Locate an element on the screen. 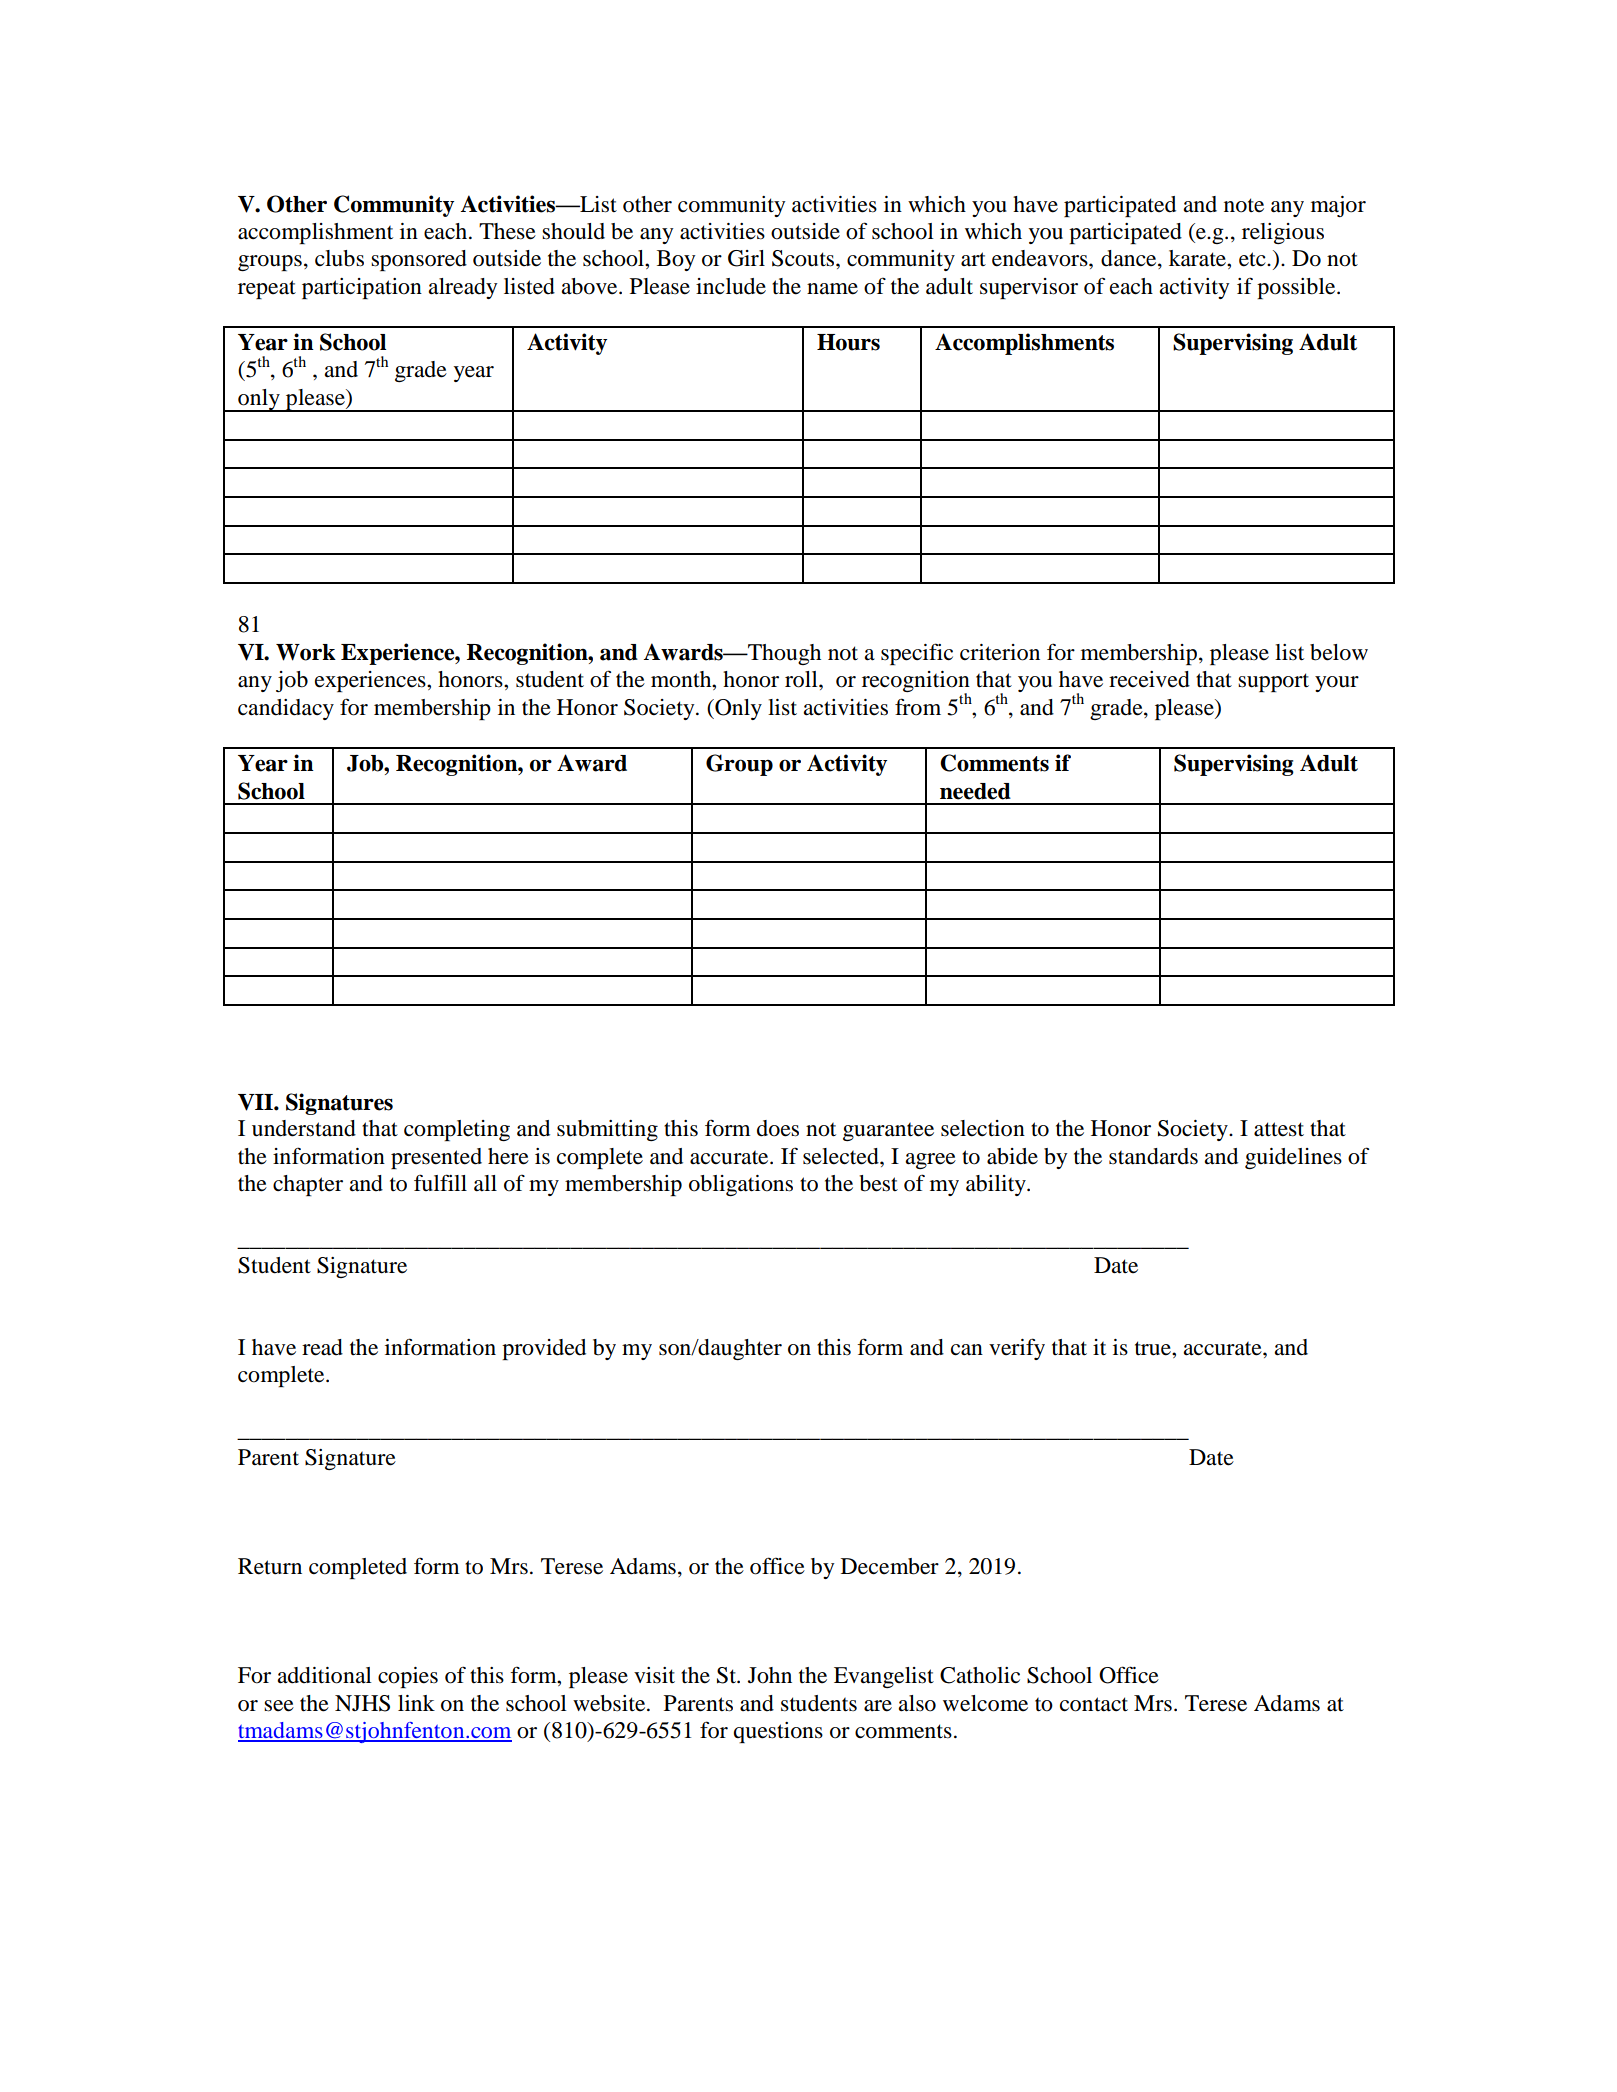 This screenshot has width=1617, height=2092. roll is located at coordinates (802, 679).
